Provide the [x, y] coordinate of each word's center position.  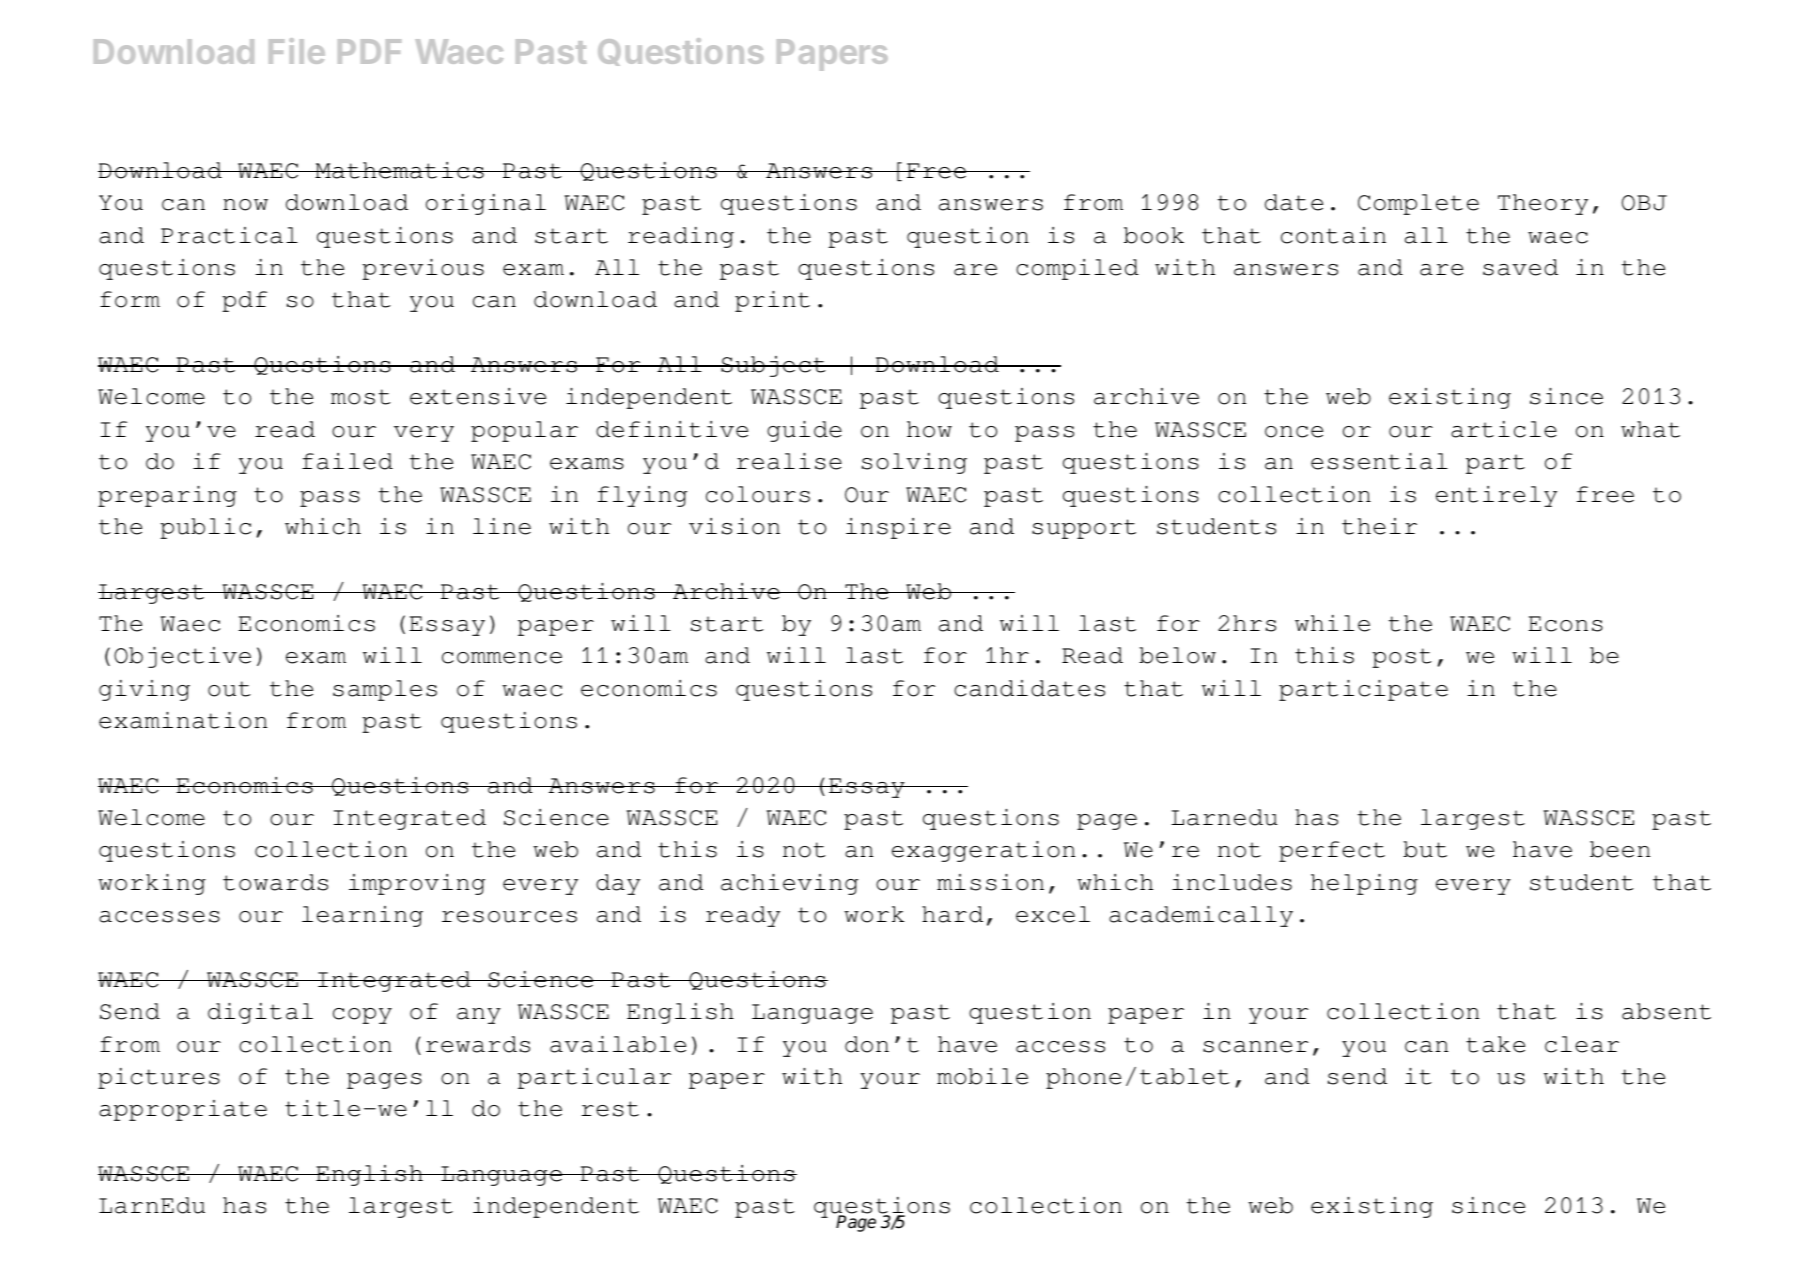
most [361, 397]
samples [385, 690]
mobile [982, 1076]
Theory [1543, 204]
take [1495, 1044]
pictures [159, 1078]
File [297, 51]
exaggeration [983, 851]
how [929, 429]
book [1154, 235]
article [1504, 429]
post [1402, 658]
